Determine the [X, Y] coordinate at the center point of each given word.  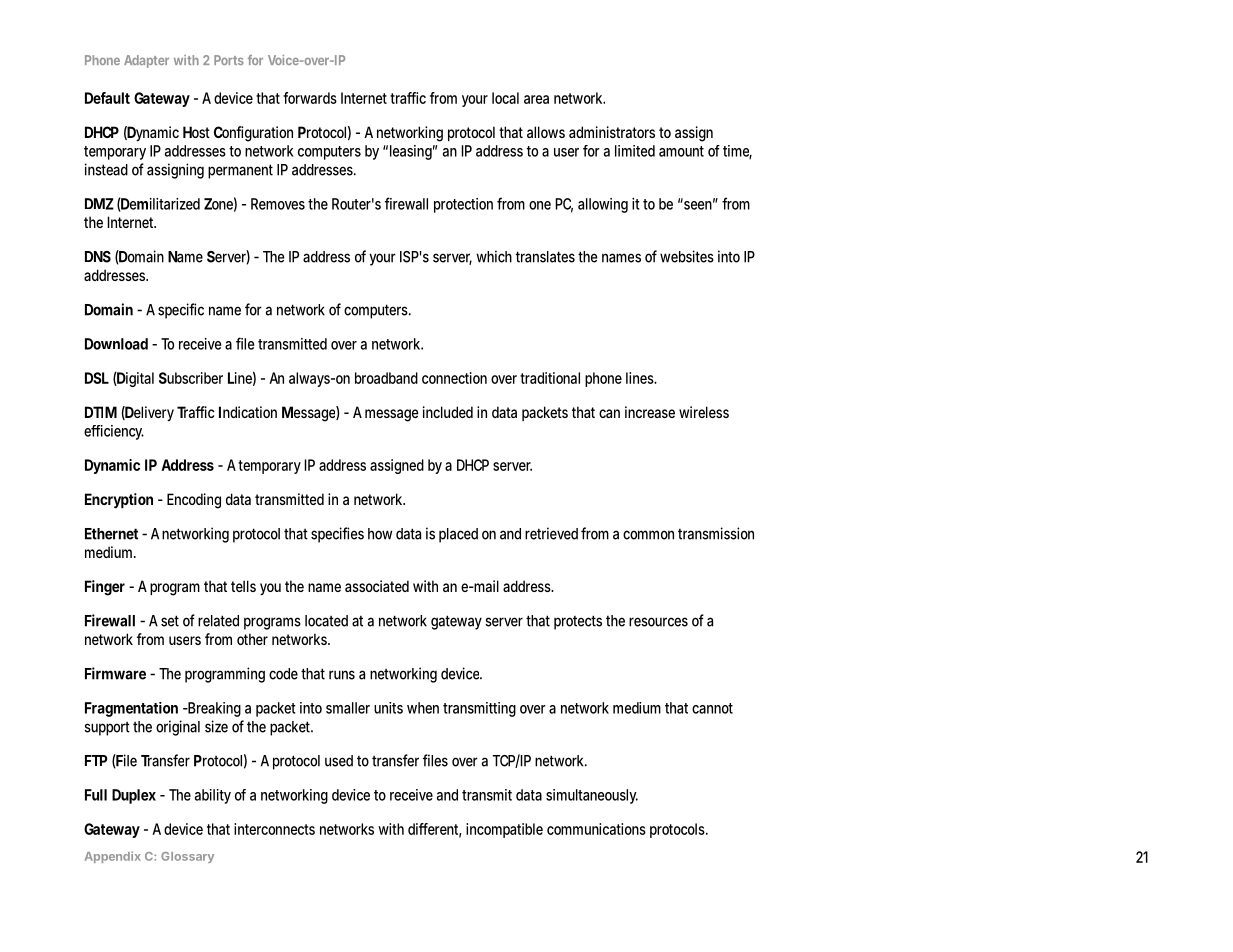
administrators [612, 132]
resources [658, 622]
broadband [386, 378]
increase [650, 412]
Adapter [146, 61]
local [505, 98]
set [170, 621]
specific [181, 311]
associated [377, 586]
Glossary [187, 857]
